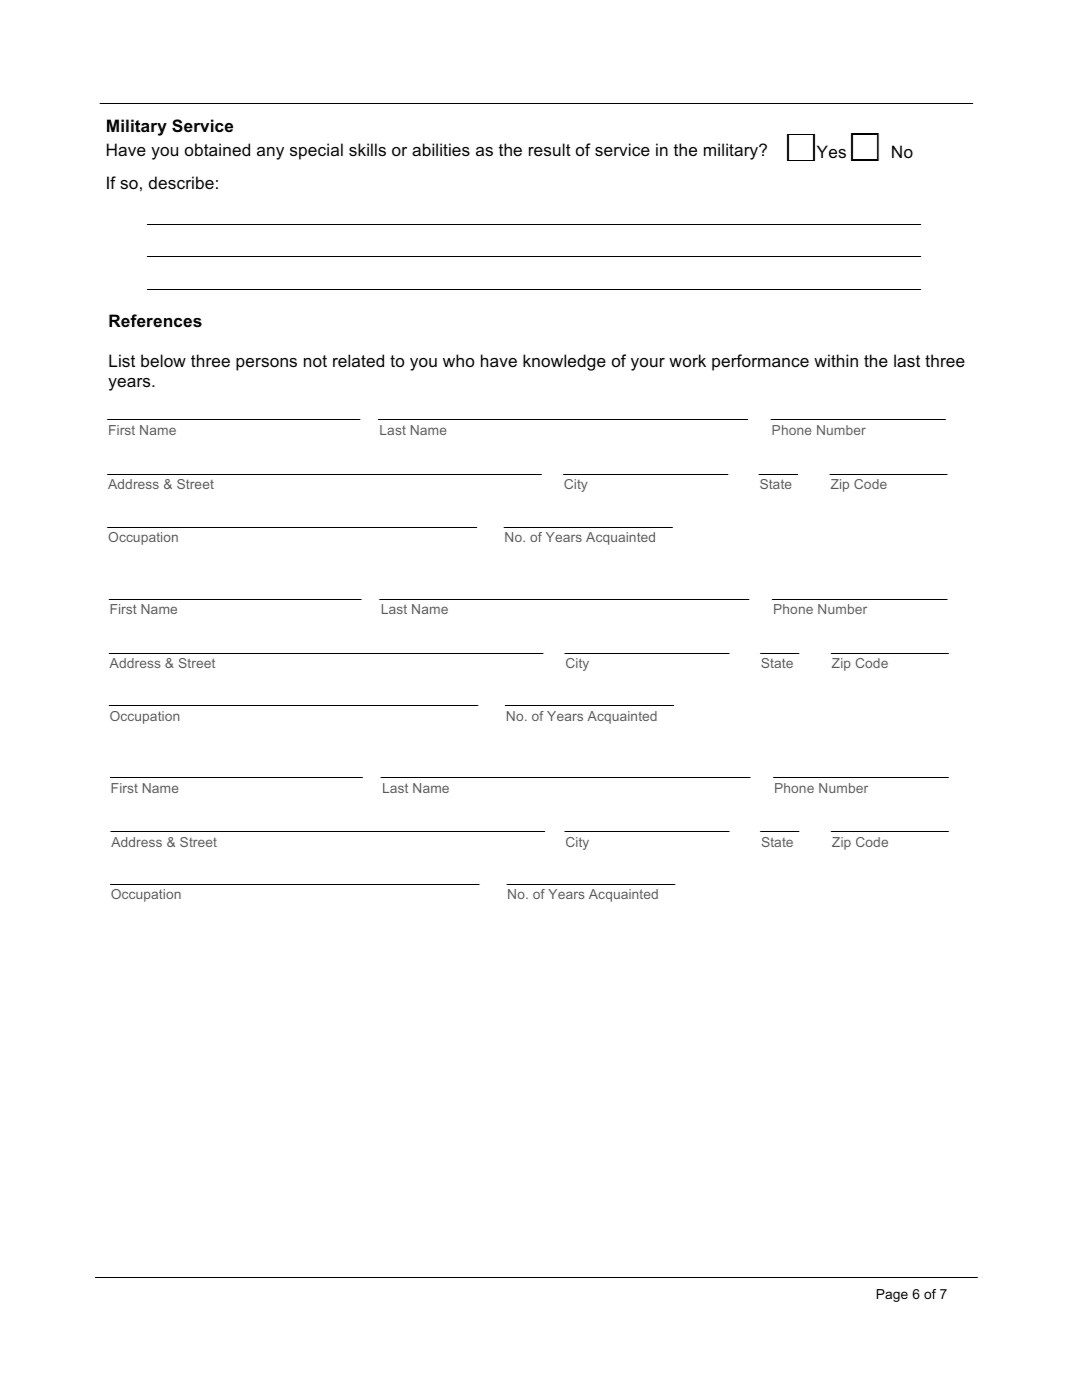 Image resolution: width=1071 pixels, height=1387 pixels. I want to click on describe, so click(181, 182).
